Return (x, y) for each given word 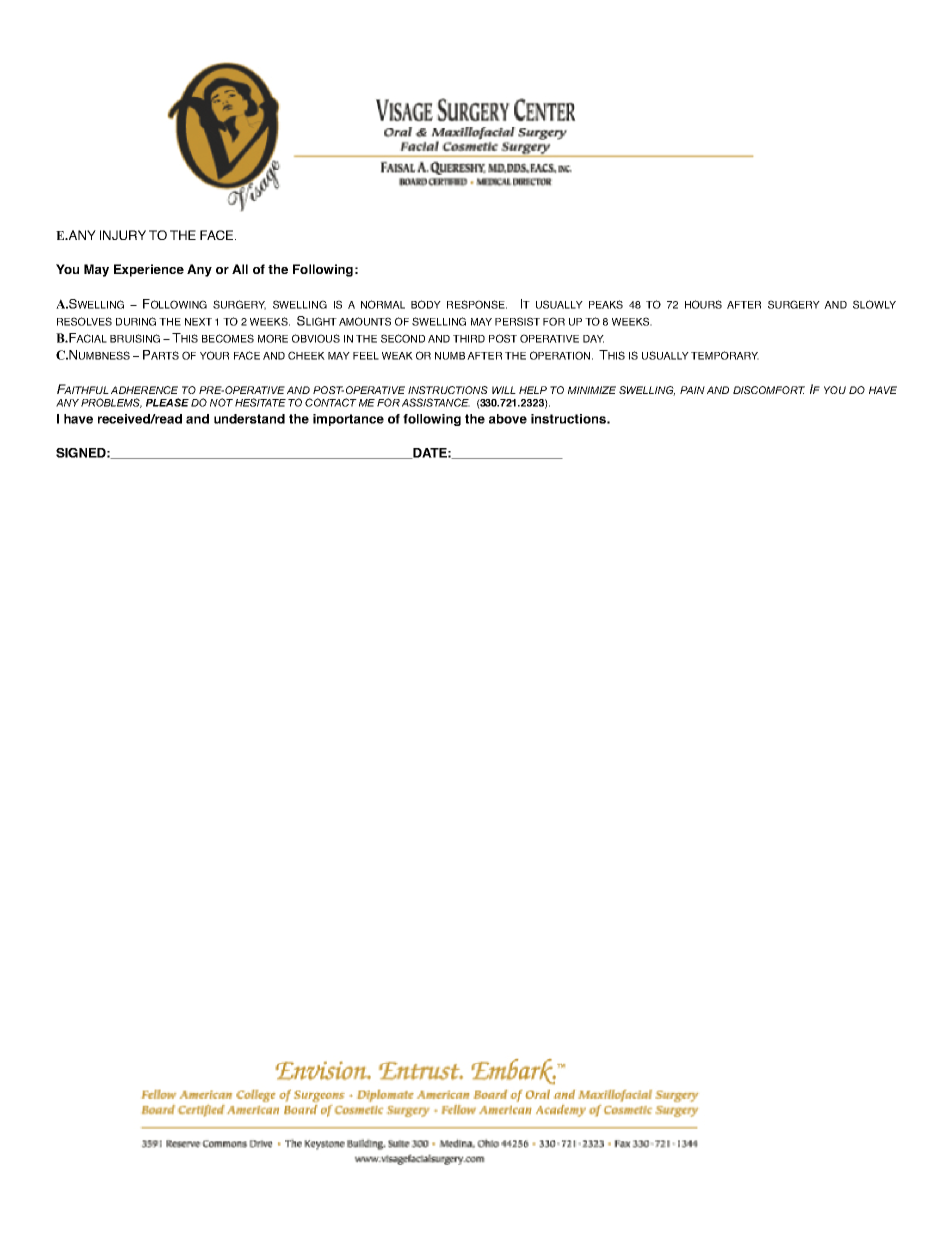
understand (249, 419)
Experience (149, 270)
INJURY (123, 235)
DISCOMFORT (769, 390)
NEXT (198, 322)
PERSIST (517, 321)
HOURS (703, 304)
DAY (593, 339)
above (508, 419)
